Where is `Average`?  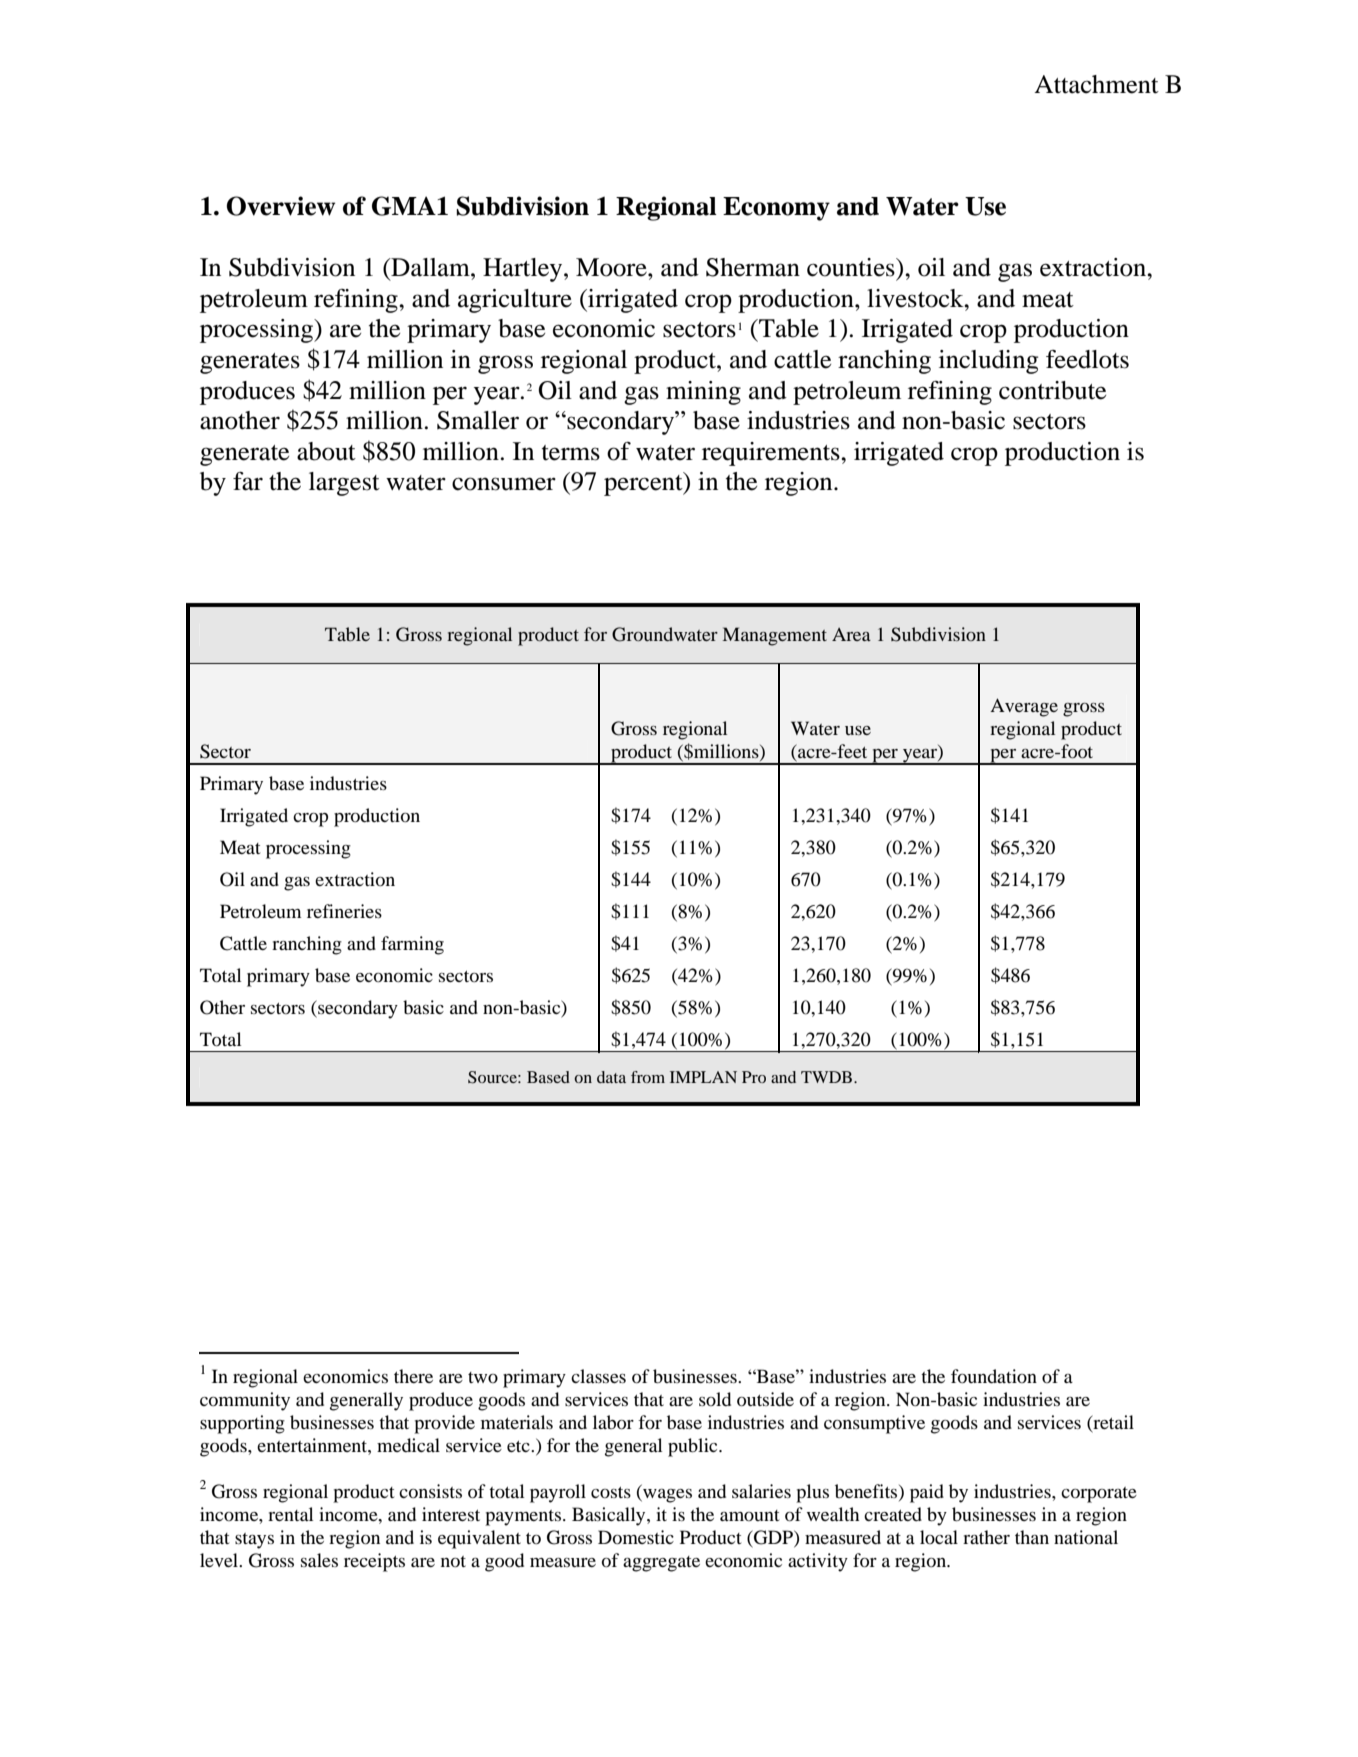 Average is located at coordinates (1024, 707).
